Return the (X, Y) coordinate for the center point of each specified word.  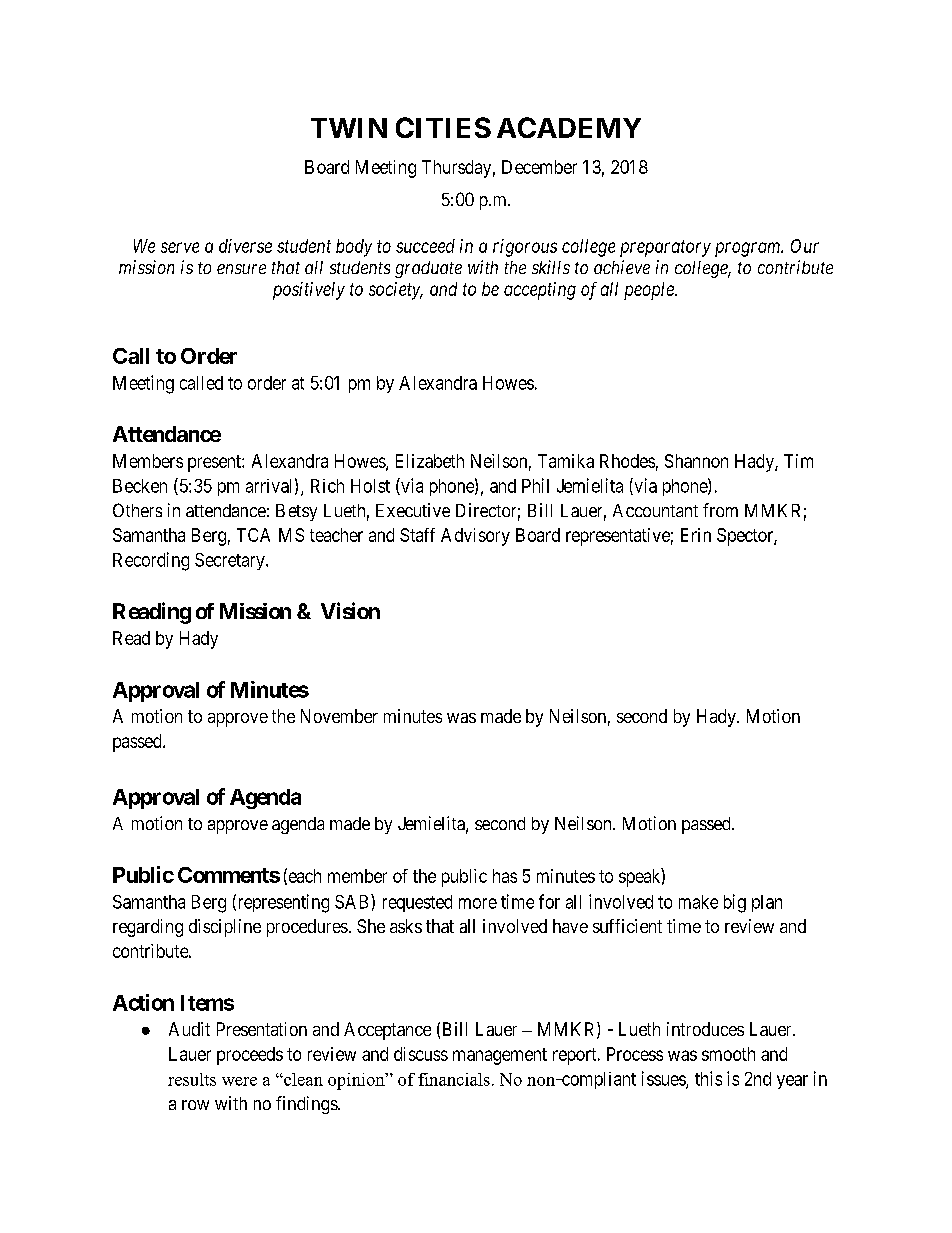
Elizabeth (430, 461)
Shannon (696, 461)
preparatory (665, 248)
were (239, 1081)
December (539, 167)
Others (137, 510)
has (505, 876)
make (698, 902)
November (339, 716)
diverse (245, 246)
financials (454, 1079)
